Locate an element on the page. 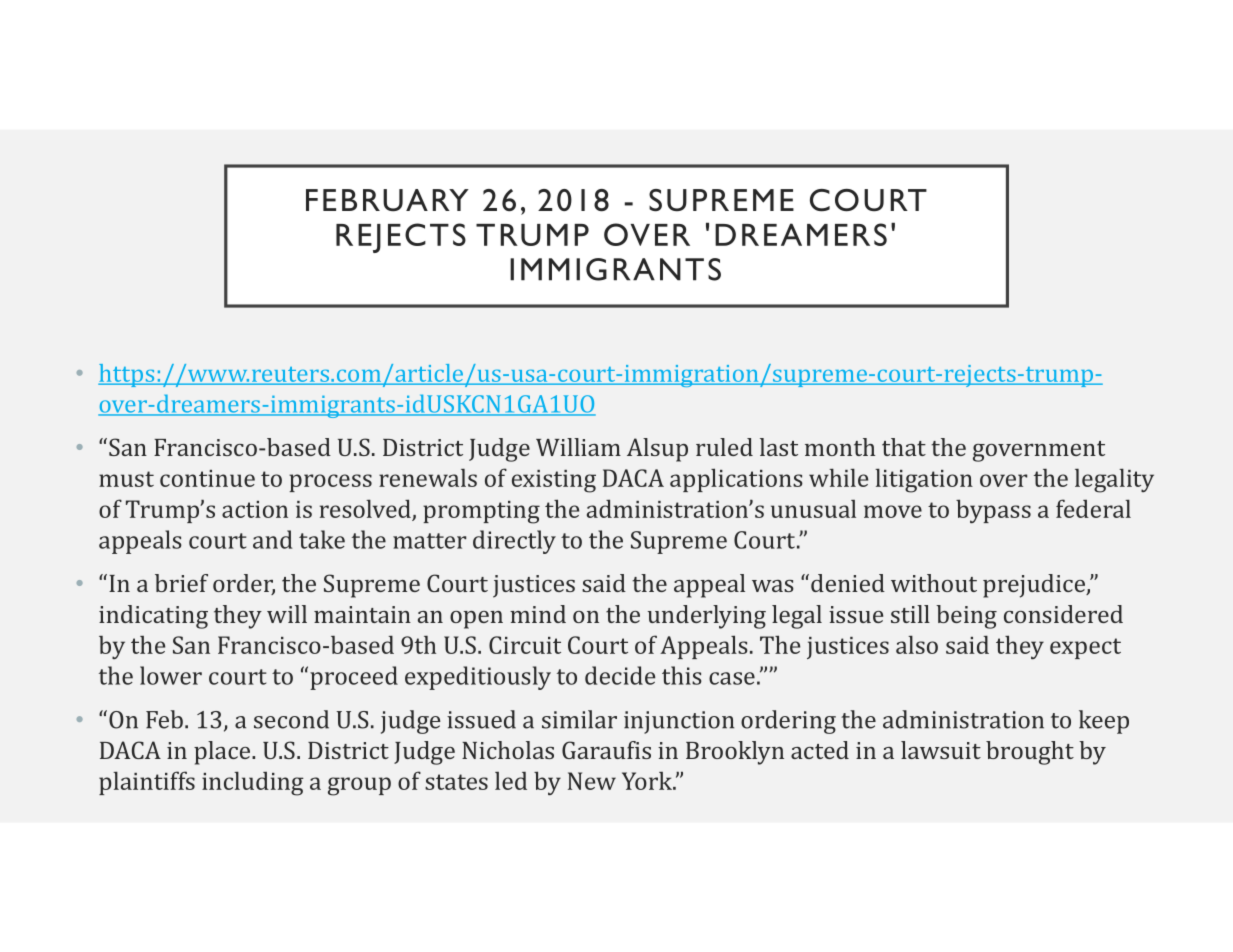  including is located at coordinates (253, 783).
